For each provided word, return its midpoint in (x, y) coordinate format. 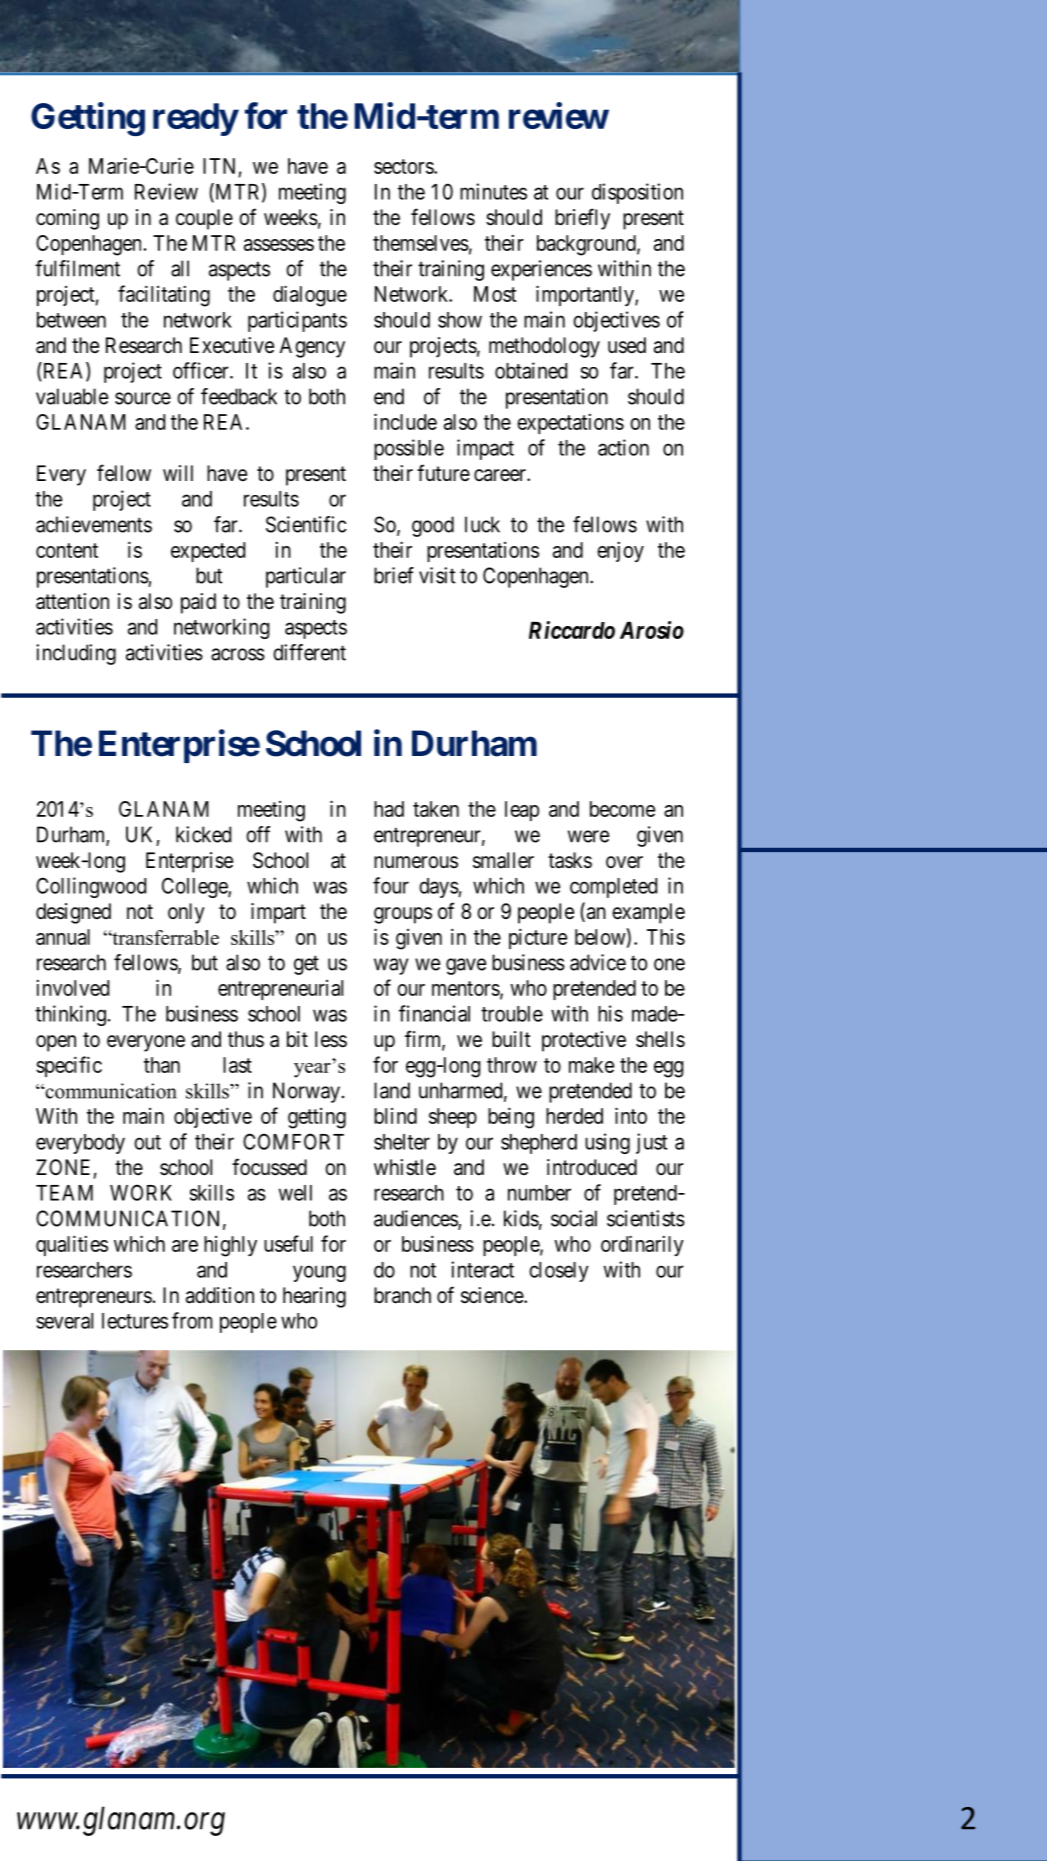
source (143, 398)
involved (73, 988)
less (331, 1039)
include (405, 421)
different (309, 652)
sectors (404, 166)
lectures (135, 1321)
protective (584, 1041)
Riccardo (572, 630)
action (623, 447)
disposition (637, 193)
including (76, 654)
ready (195, 119)
